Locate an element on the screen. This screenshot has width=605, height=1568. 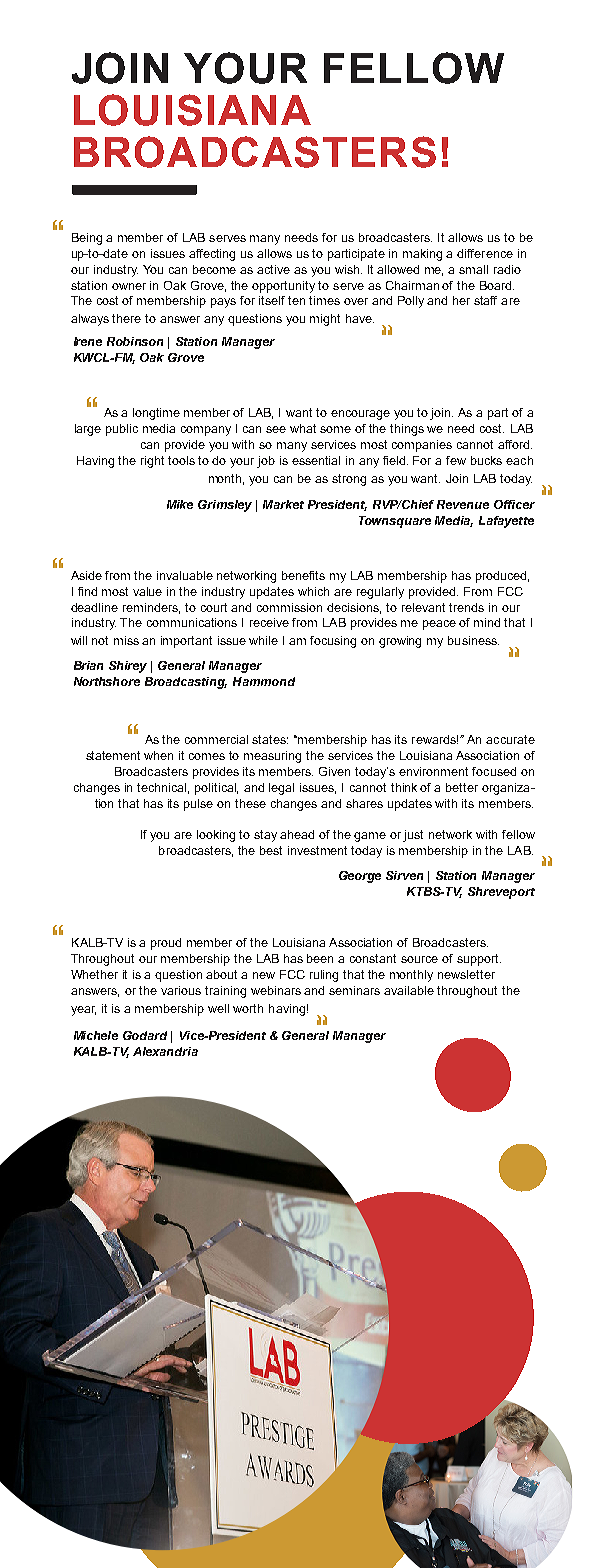
small is located at coordinates (473, 269).
